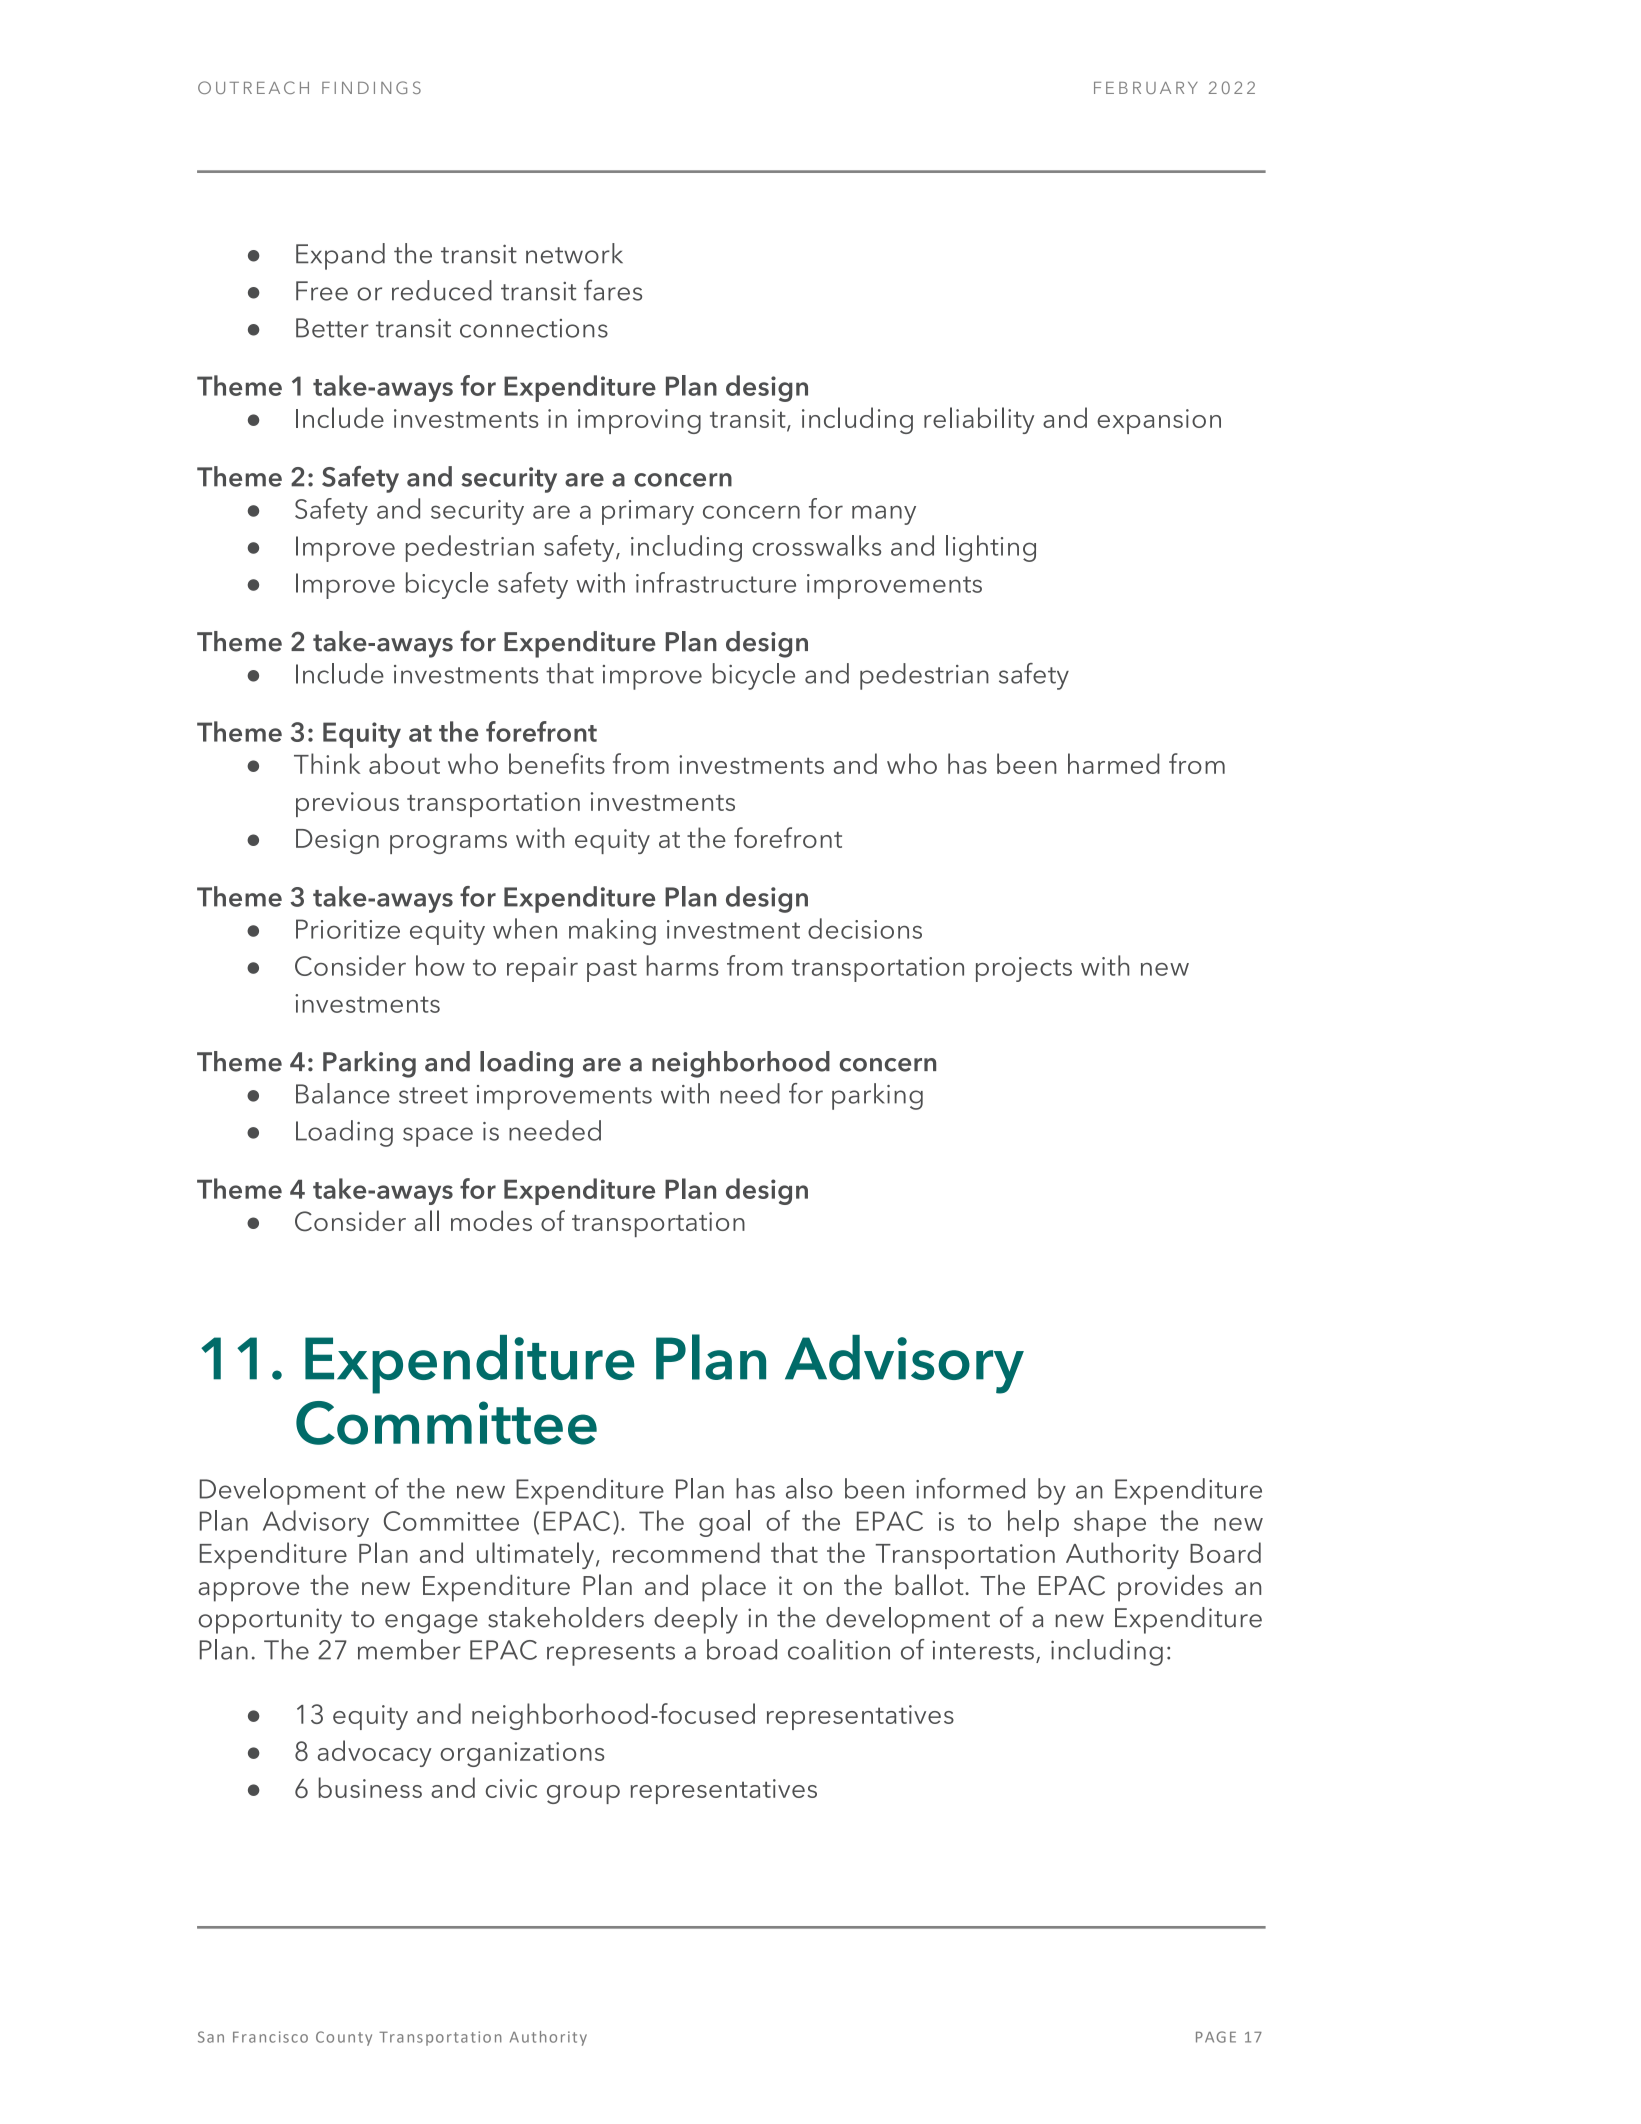 The image size is (1641, 2124). What do you see at coordinates (327, 763) in the screenshot?
I see `Think` at bounding box center [327, 763].
